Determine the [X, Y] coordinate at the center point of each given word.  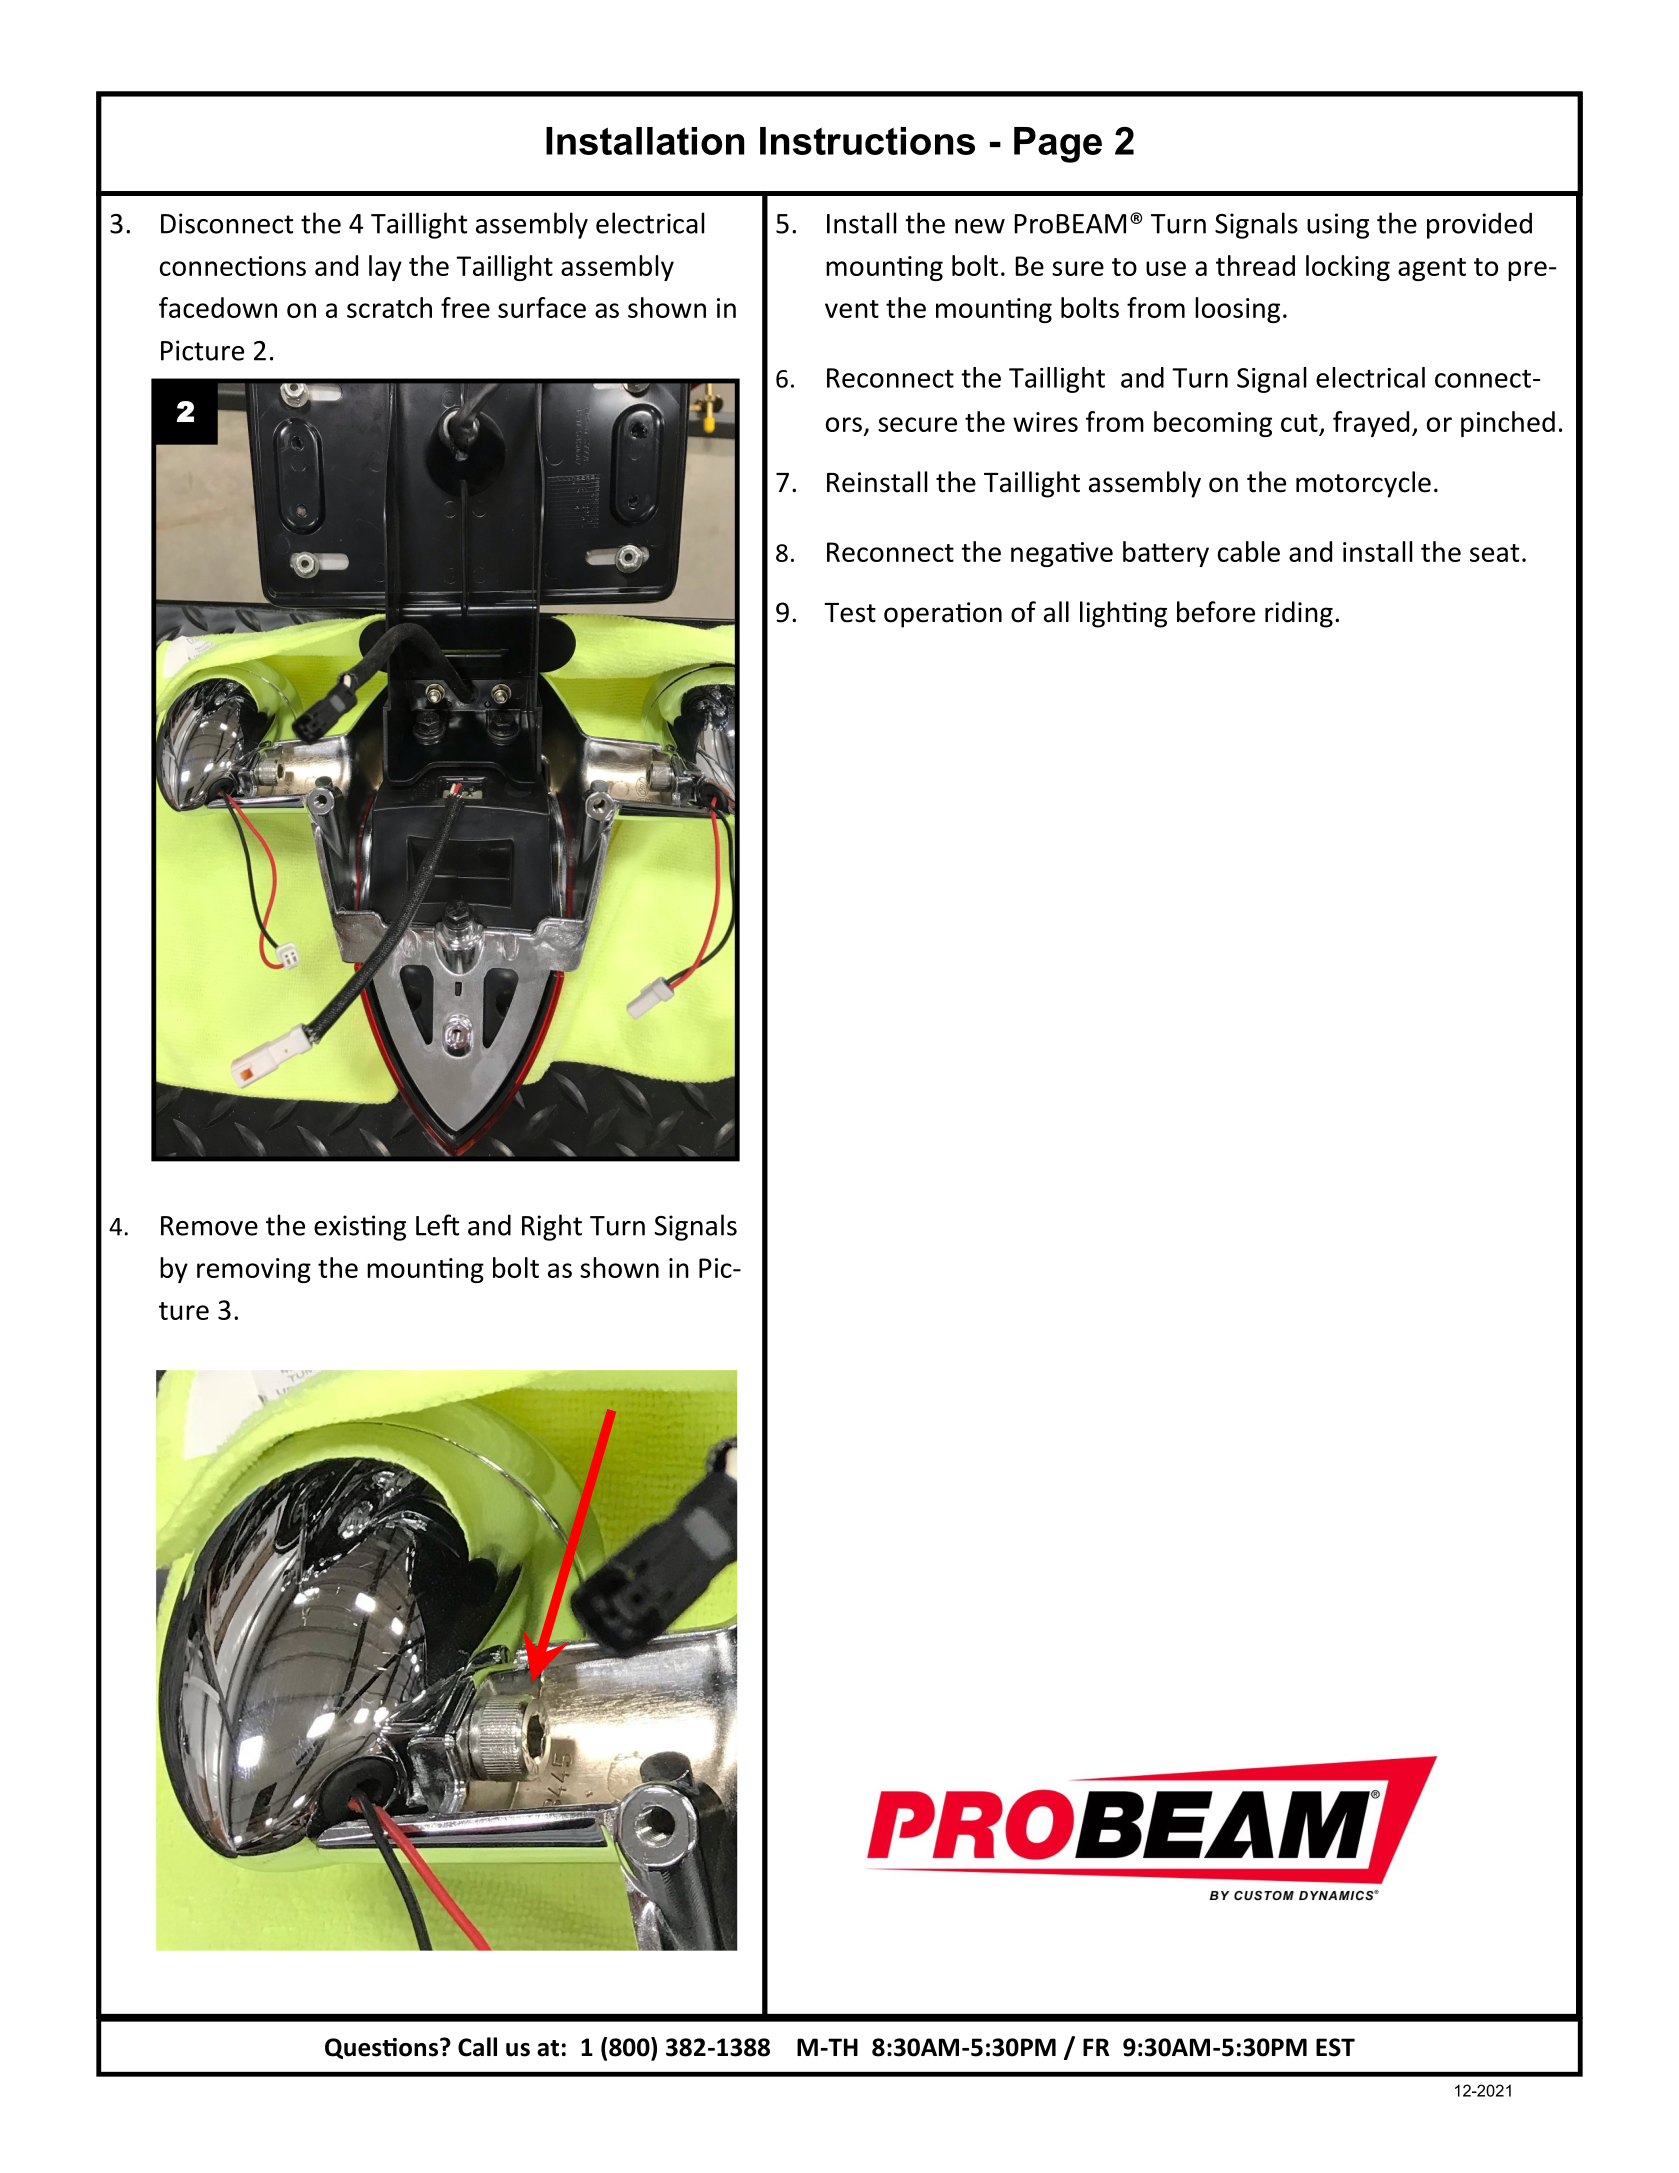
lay [385, 268]
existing [360, 1228]
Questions [381, 2048]
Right [552, 1227]
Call [477, 2047]
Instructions [867, 141]
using [1338, 226]
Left [437, 1225]
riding [1299, 614]
